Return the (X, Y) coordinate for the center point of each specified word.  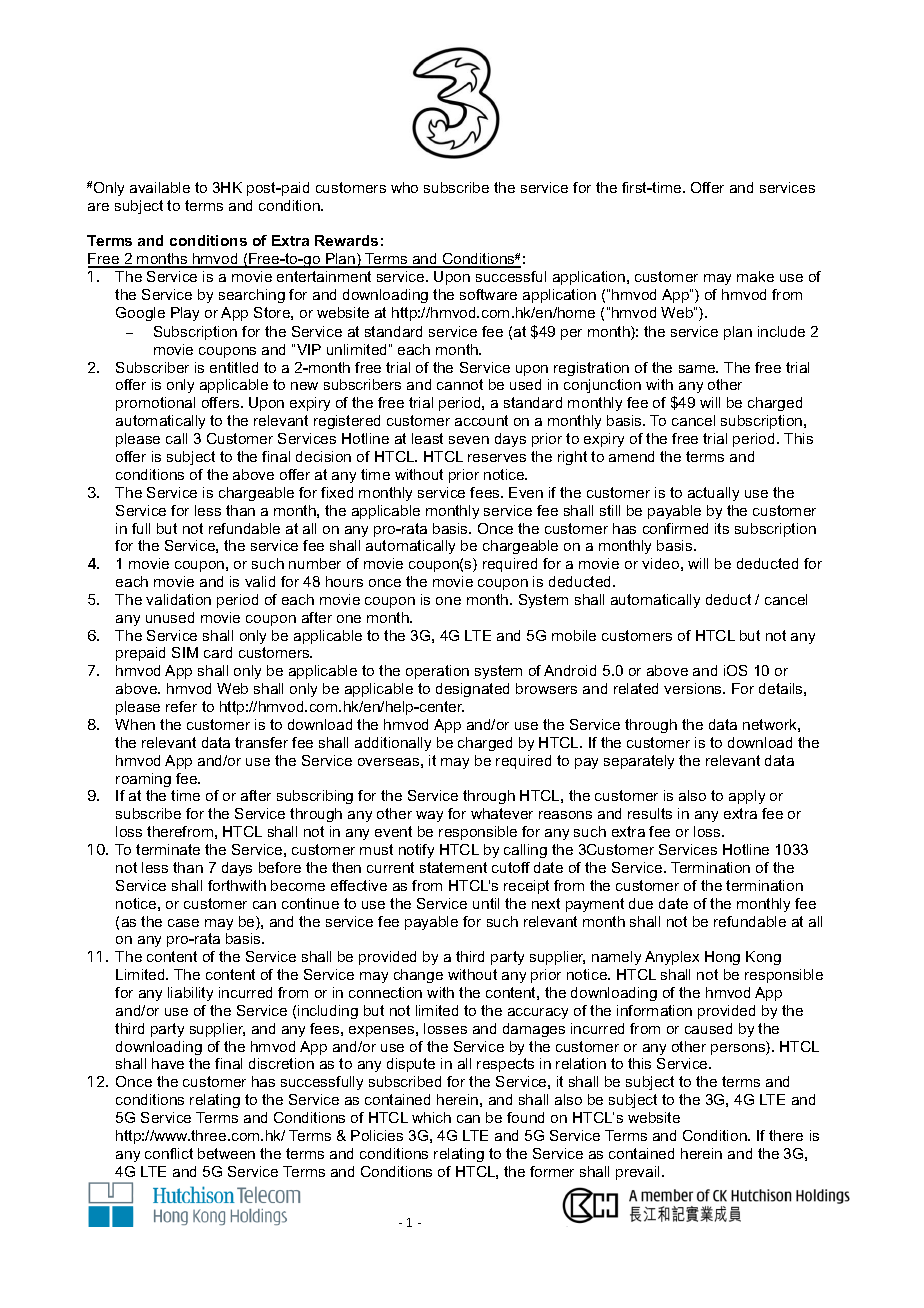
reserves (497, 458)
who (404, 187)
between (226, 1153)
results (650, 813)
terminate (168, 849)
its (722, 528)
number (315, 563)
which (431, 1117)
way (429, 816)
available (160, 187)
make (755, 276)
